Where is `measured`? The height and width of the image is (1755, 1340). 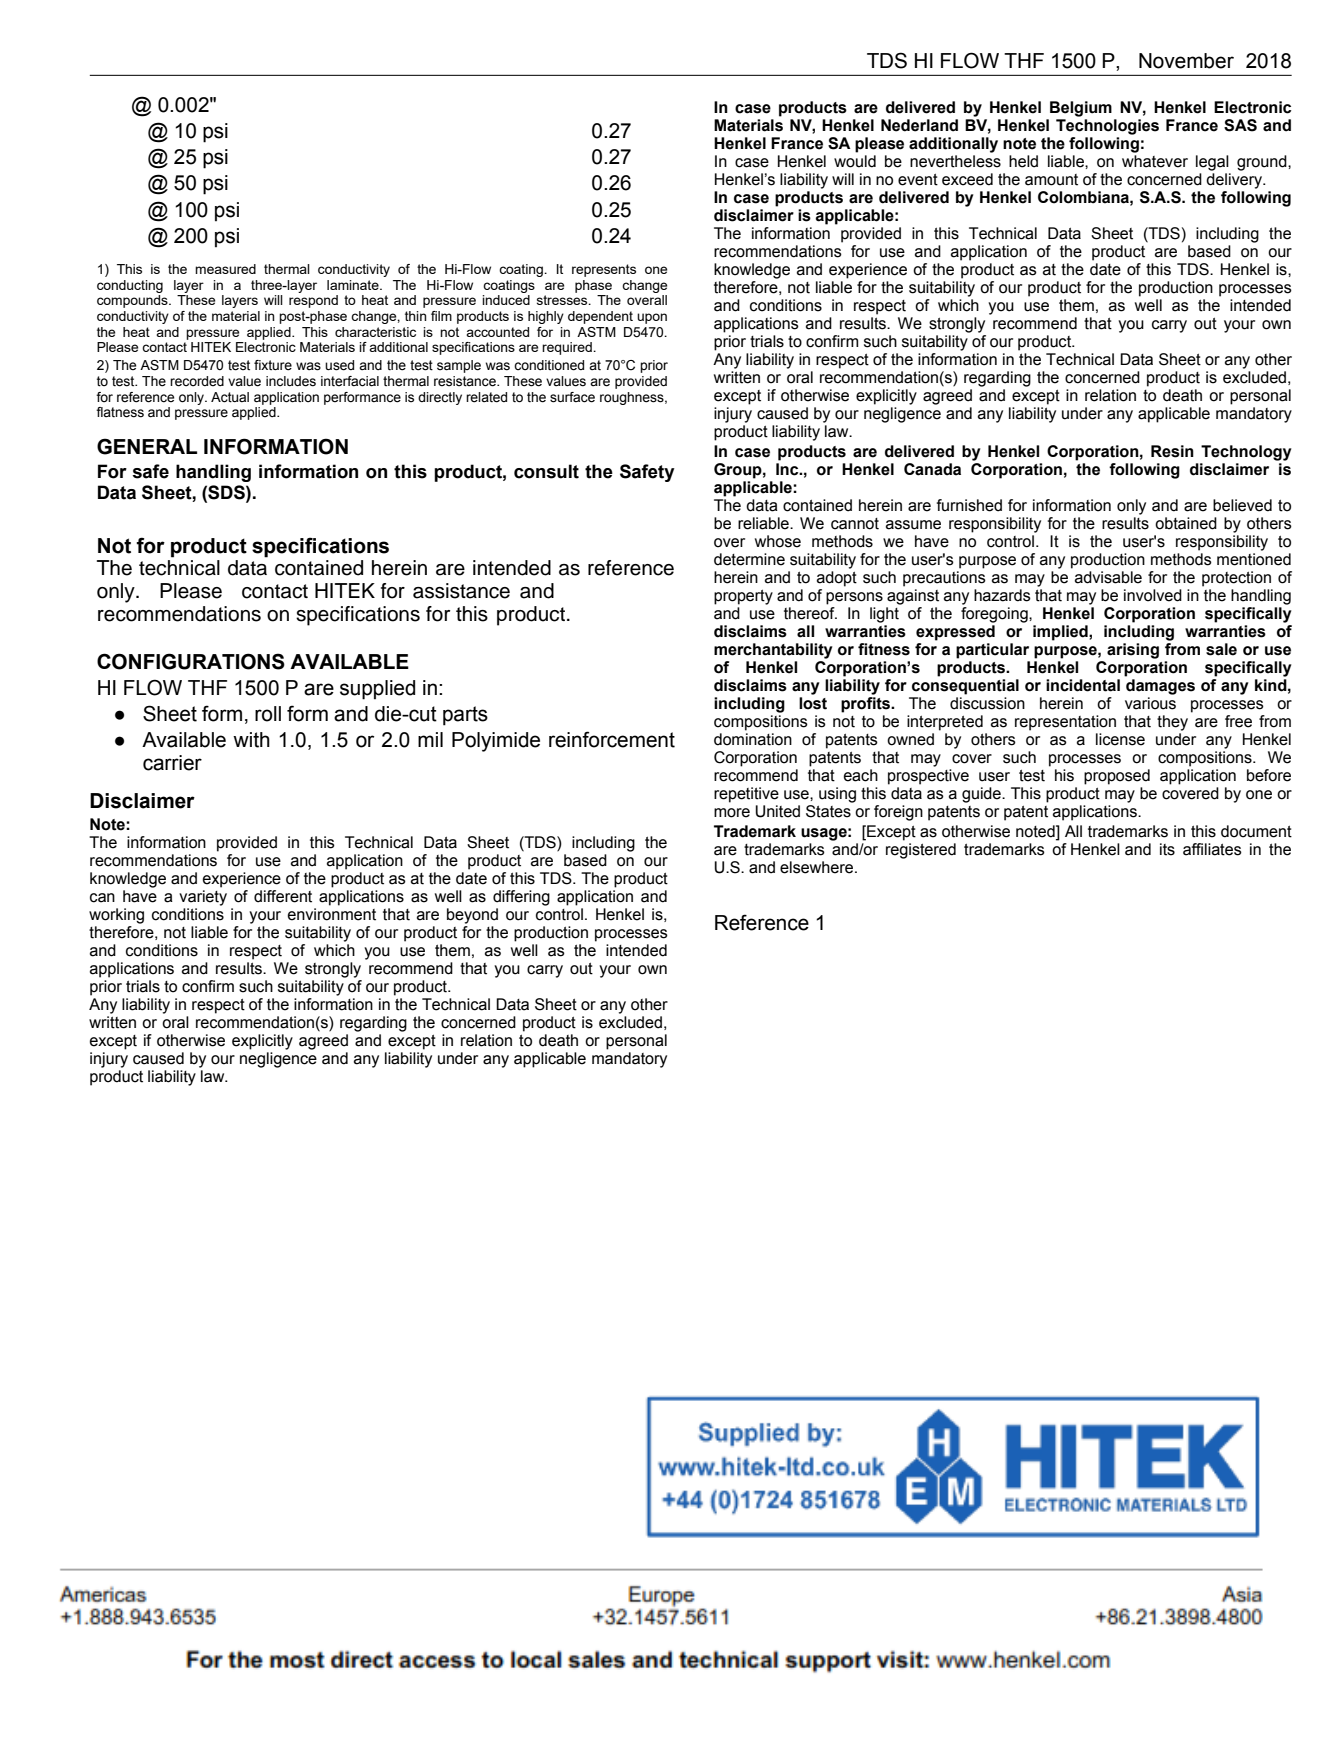
measured is located at coordinates (225, 269).
